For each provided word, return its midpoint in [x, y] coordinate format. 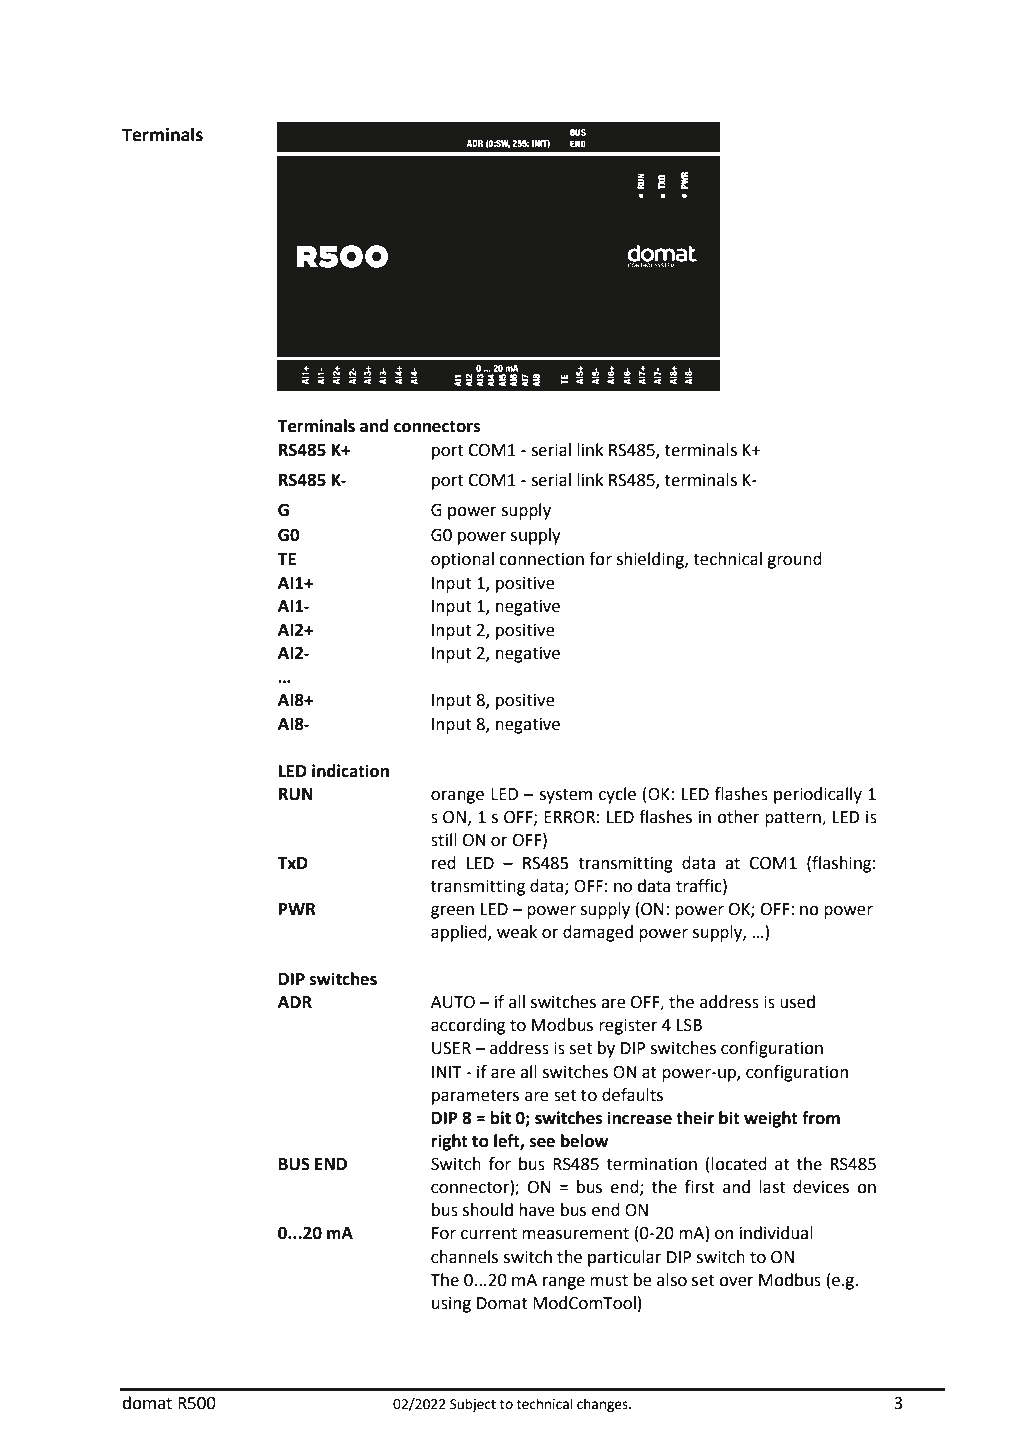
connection [541, 559]
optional [462, 560]
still [444, 840]
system [565, 796]
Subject [473, 1405]
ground [794, 560]
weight [771, 1119]
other [738, 817]
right [449, 1142]
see [542, 1142]
